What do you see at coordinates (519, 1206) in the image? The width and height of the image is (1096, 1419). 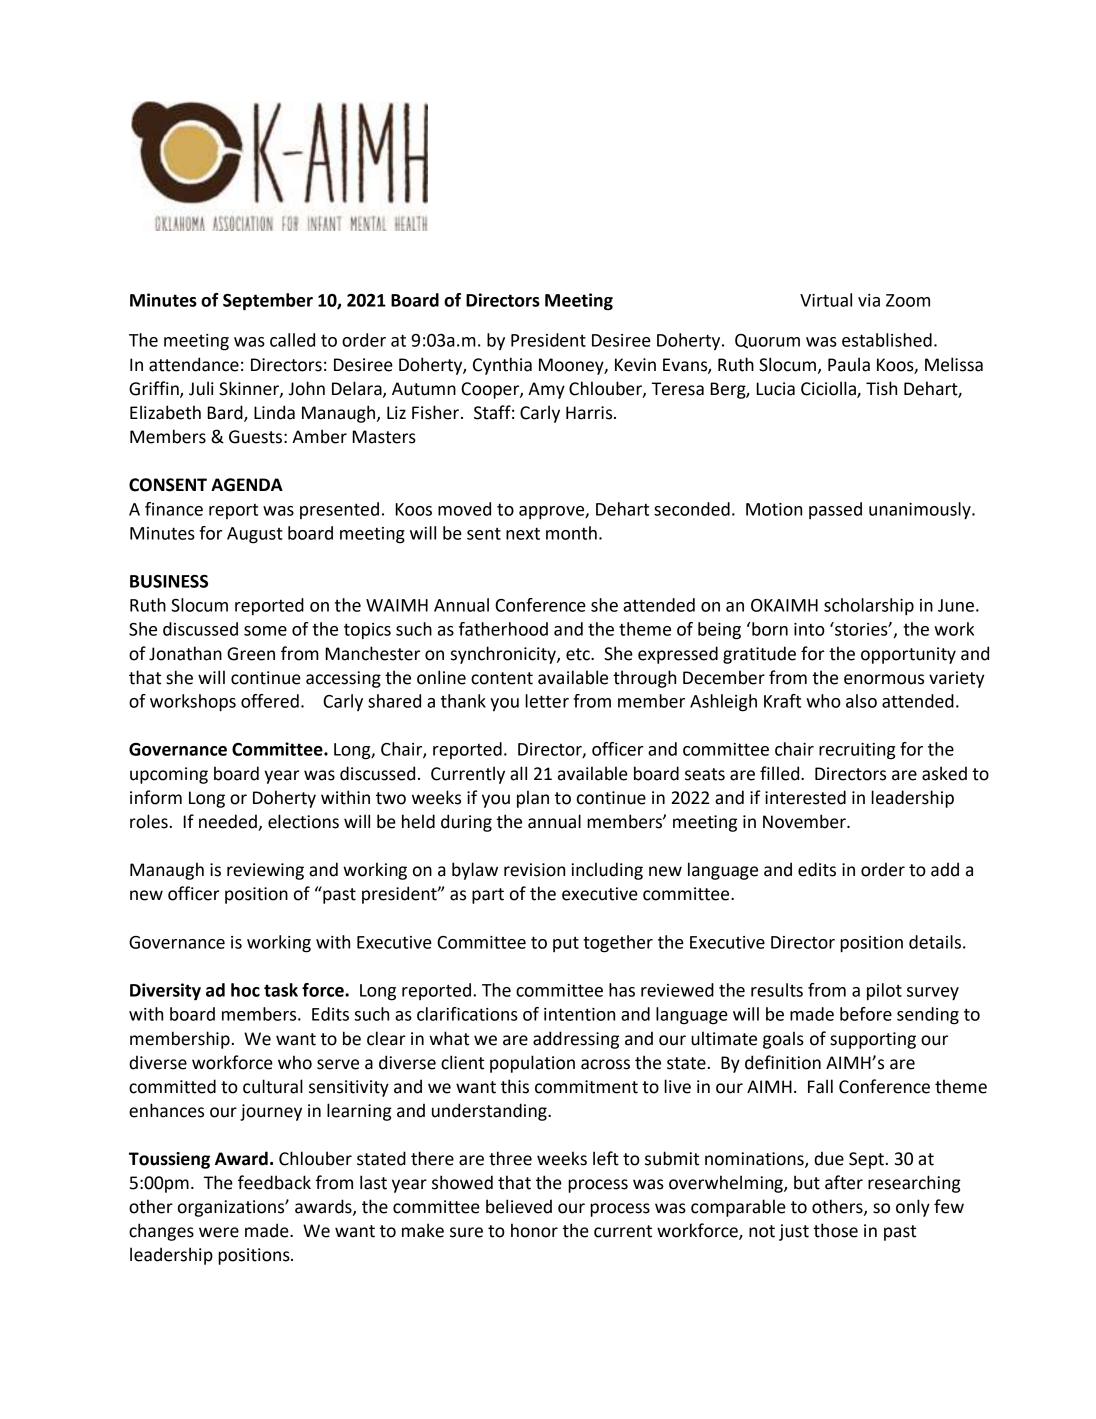 I see `believed` at bounding box center [519, 1206].
